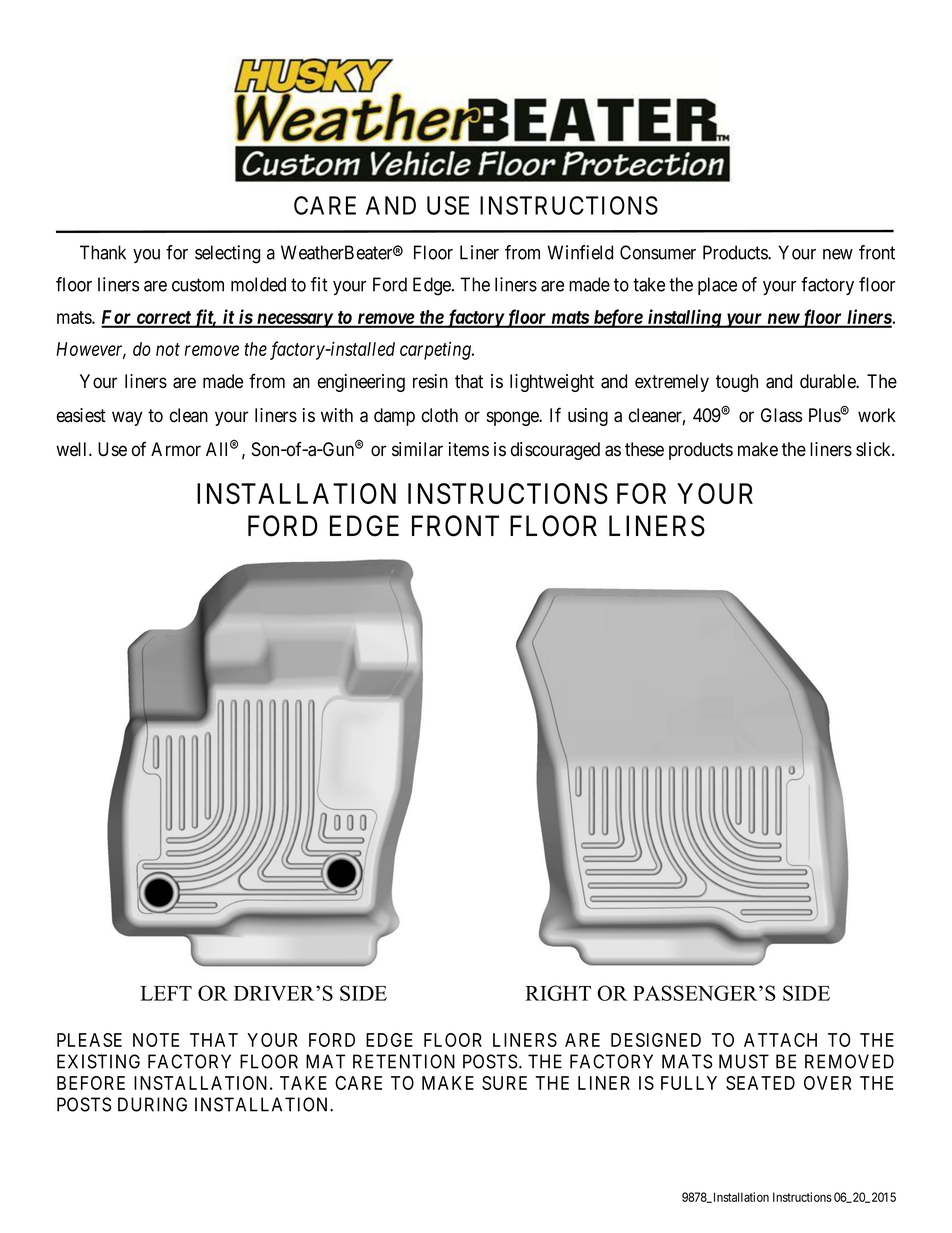 The width and height of the screenshot is (952, 1233). I want to click on these, so click(644, 449).
